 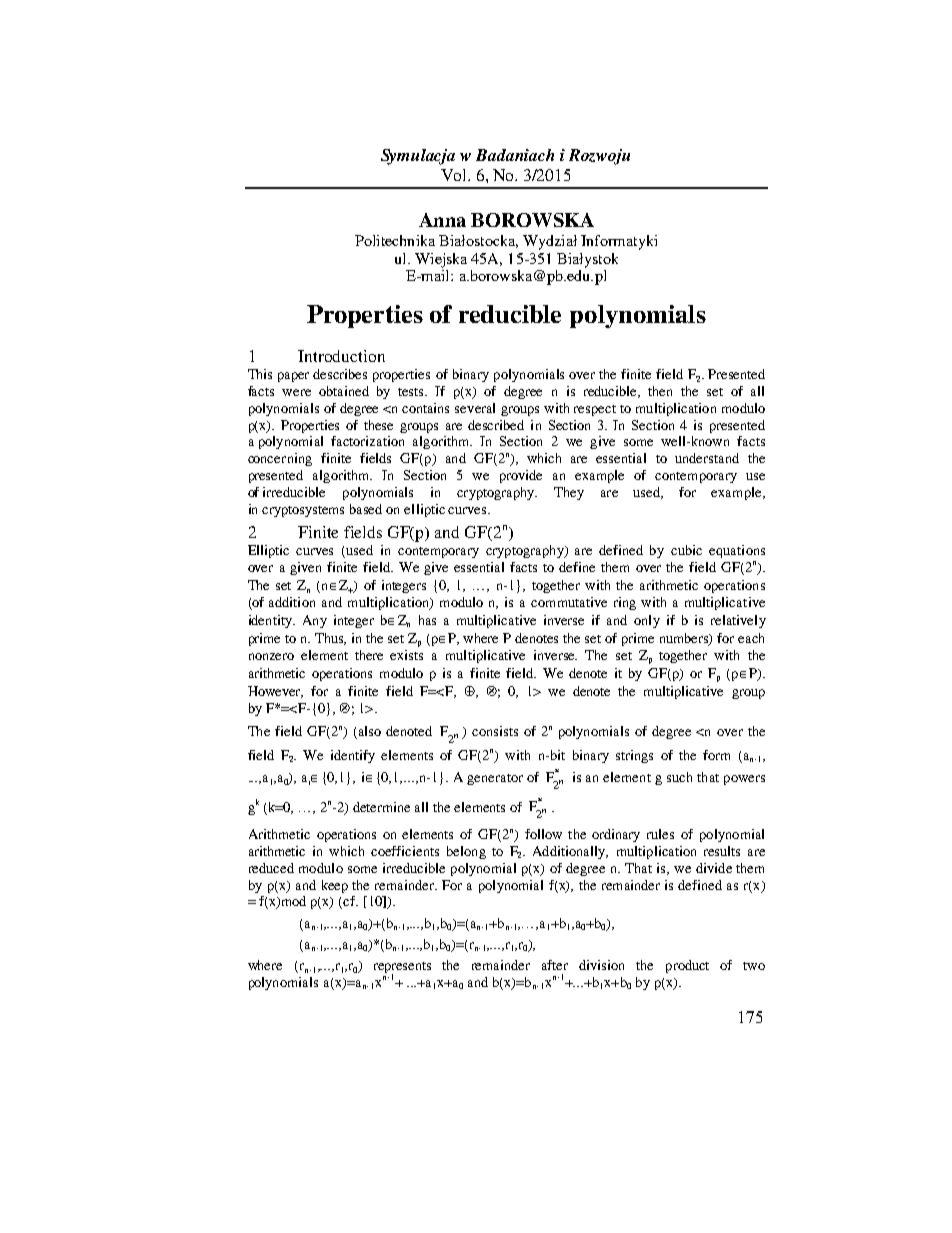 What do you see at coordinates (595, 410) in the image?
I see `respect` at bounding box center [595, 410].
